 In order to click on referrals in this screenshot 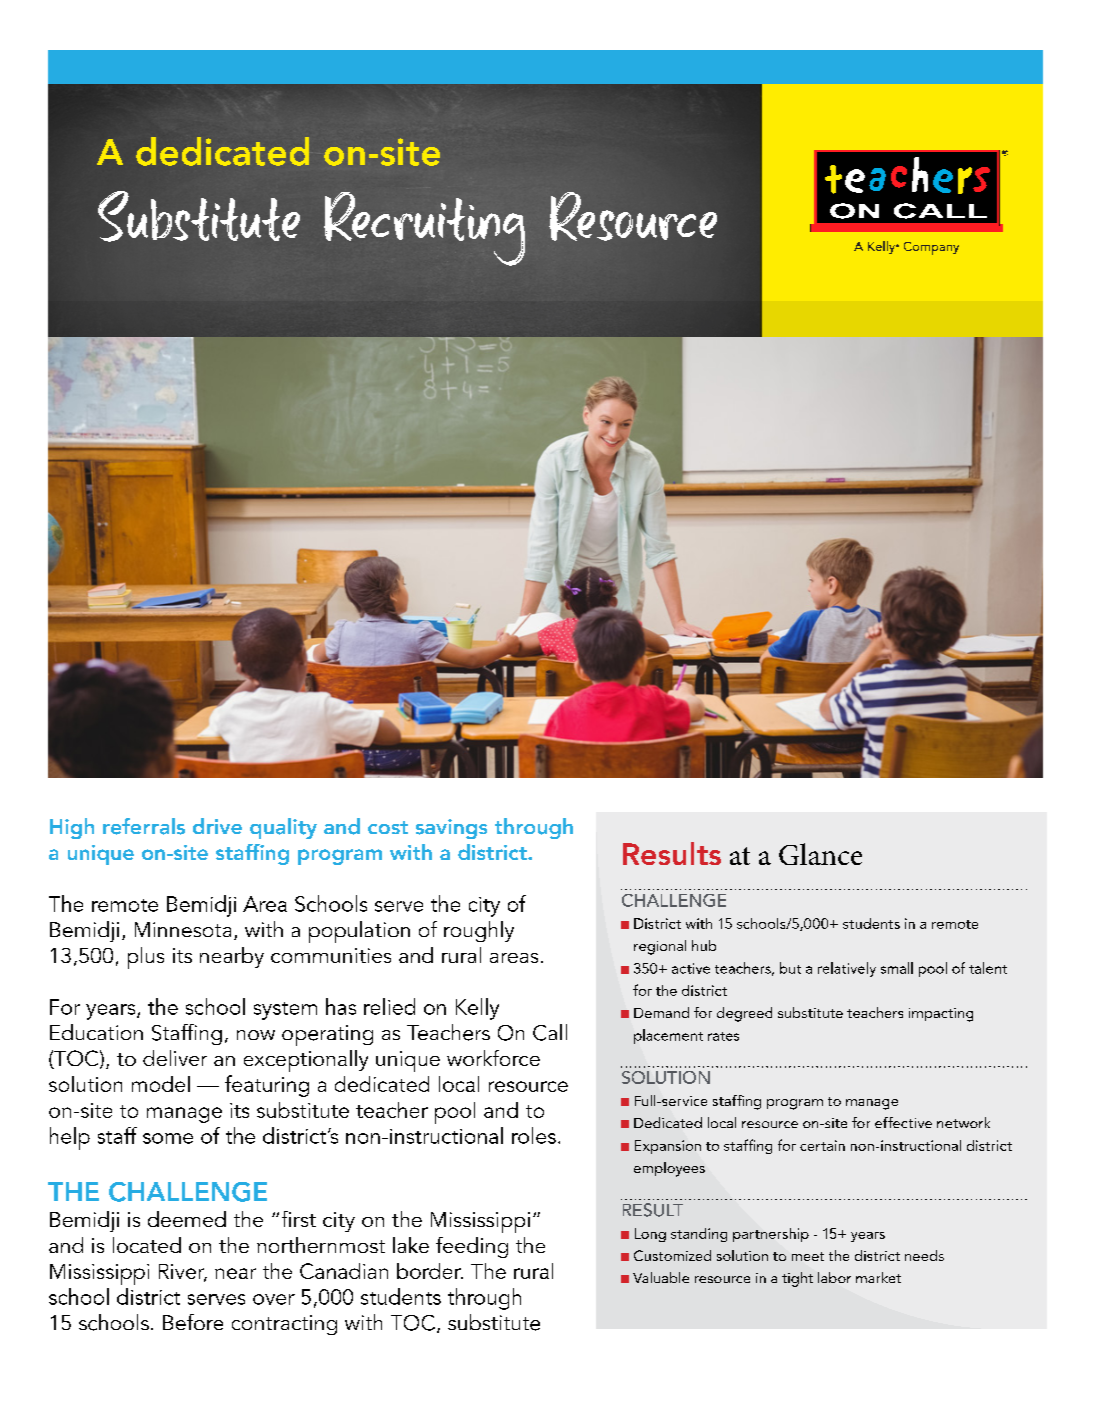, I will do `click(144, 826)`.
